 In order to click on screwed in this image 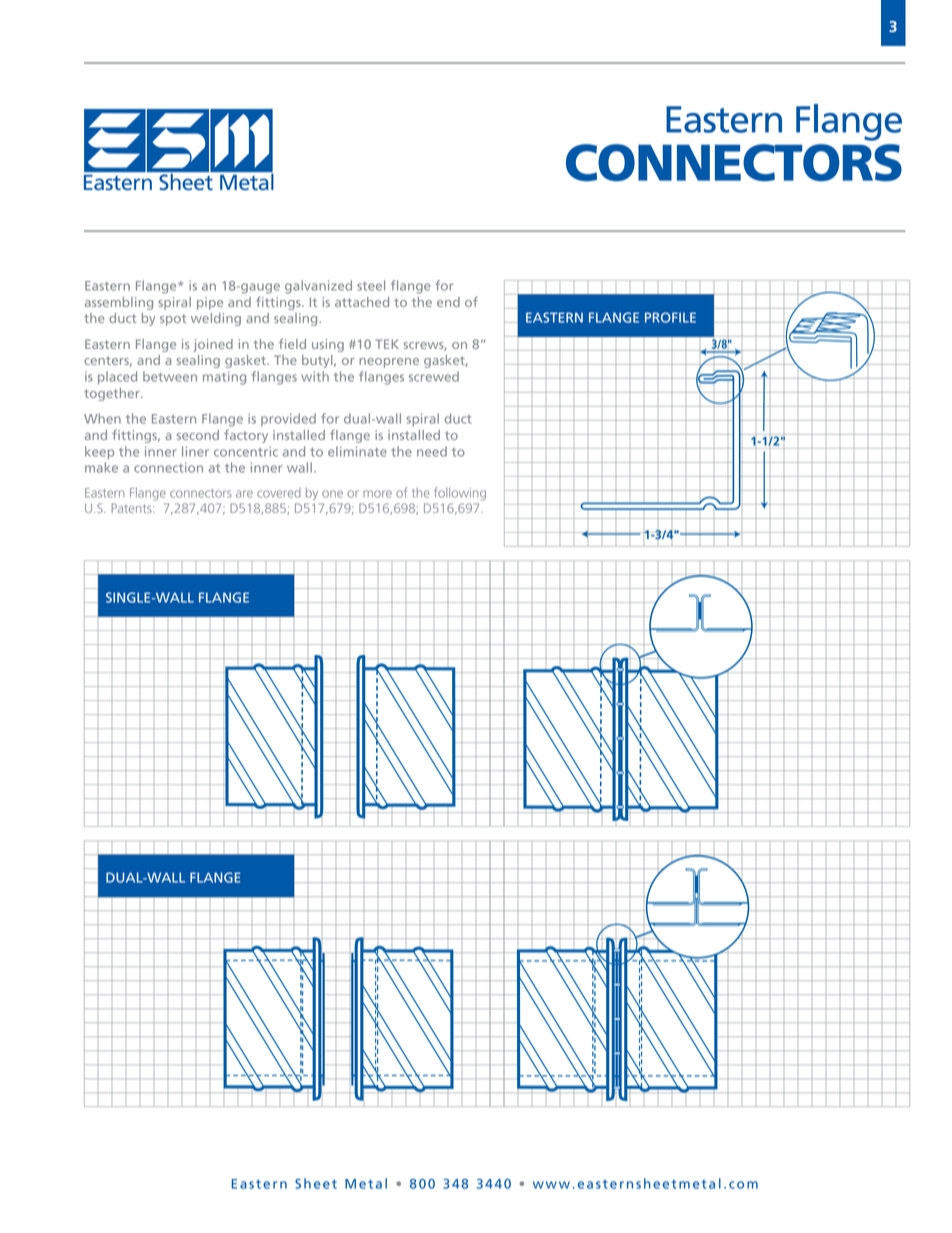, I will do `click(434, 376)`.
